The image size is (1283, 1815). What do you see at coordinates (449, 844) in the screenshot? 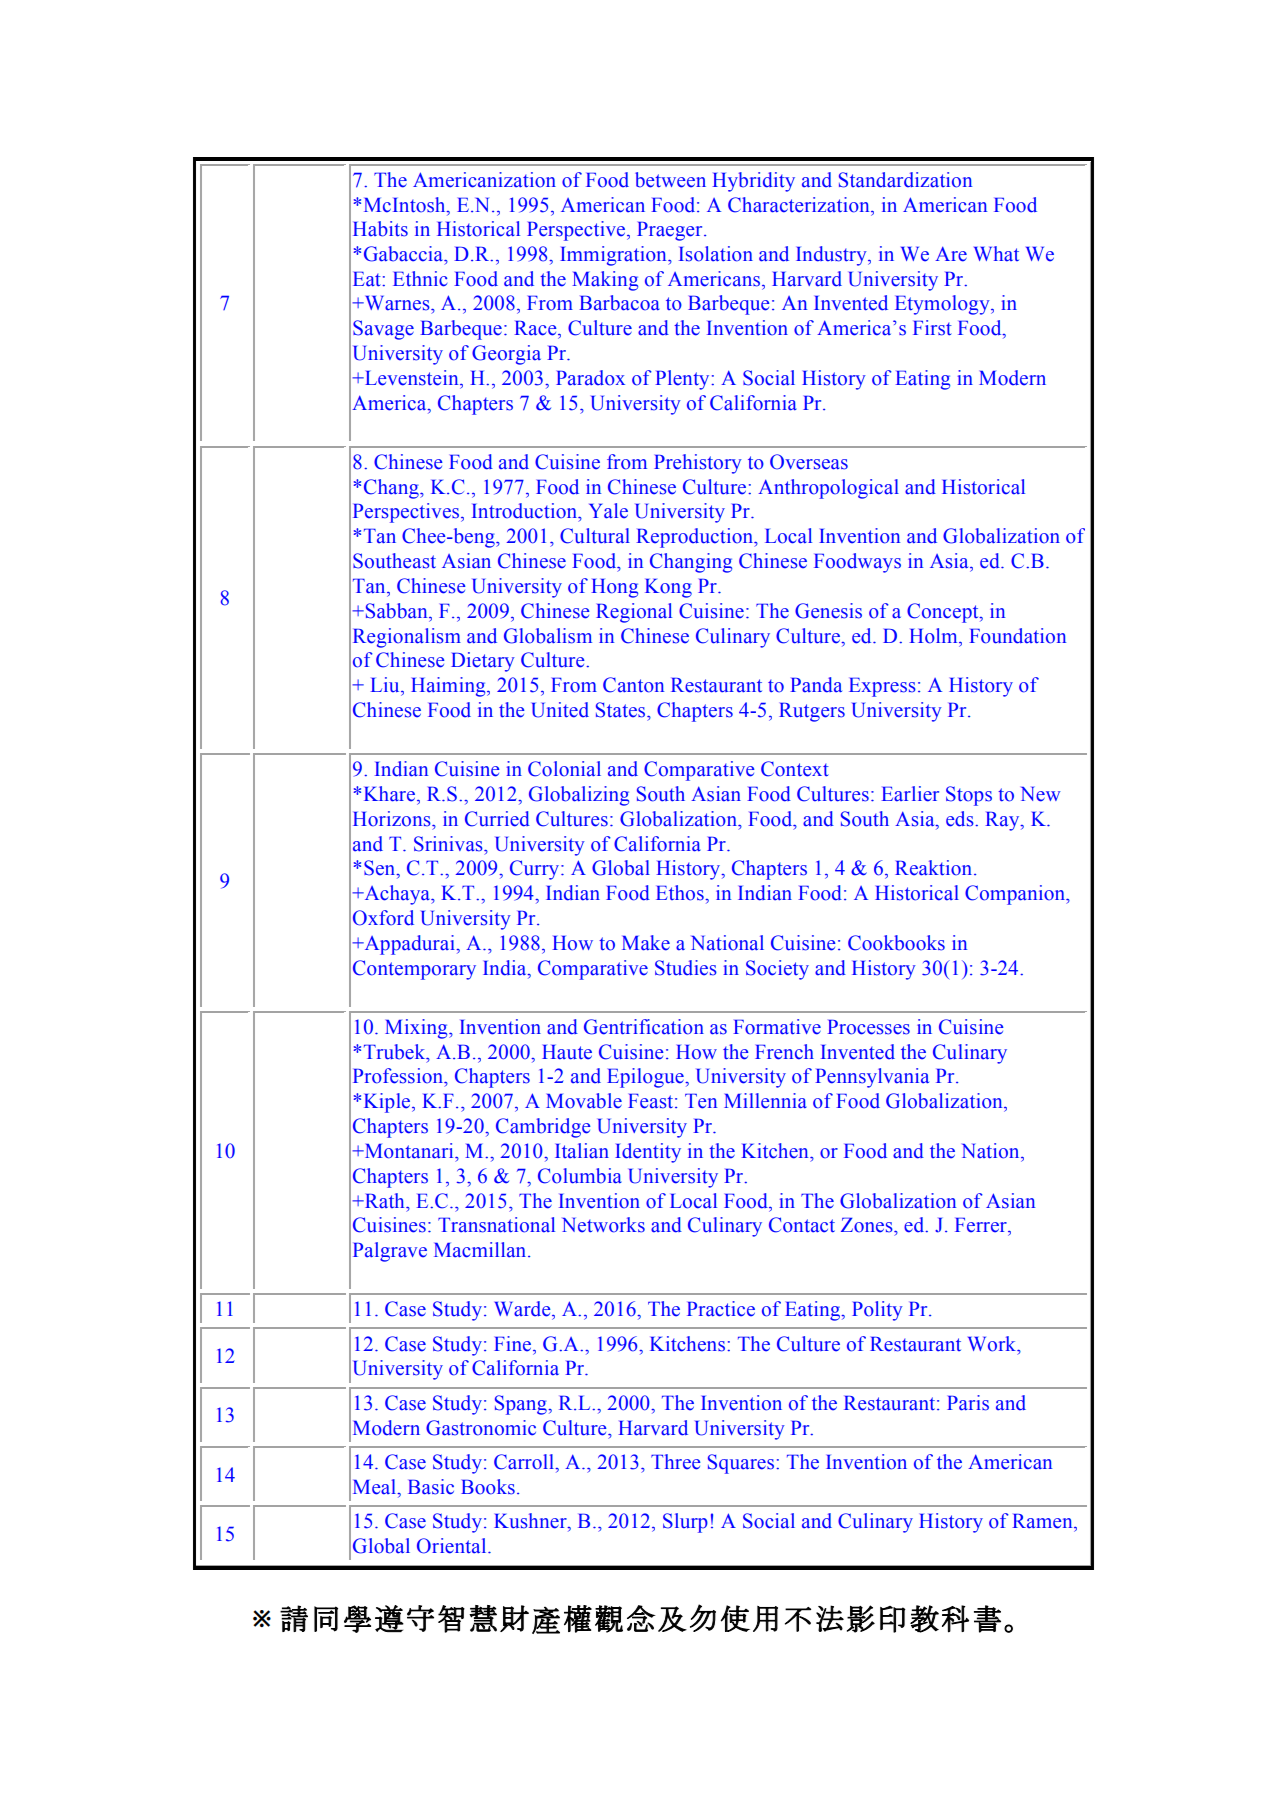
I see `Srinivas` at bounding box center [449, 844].
